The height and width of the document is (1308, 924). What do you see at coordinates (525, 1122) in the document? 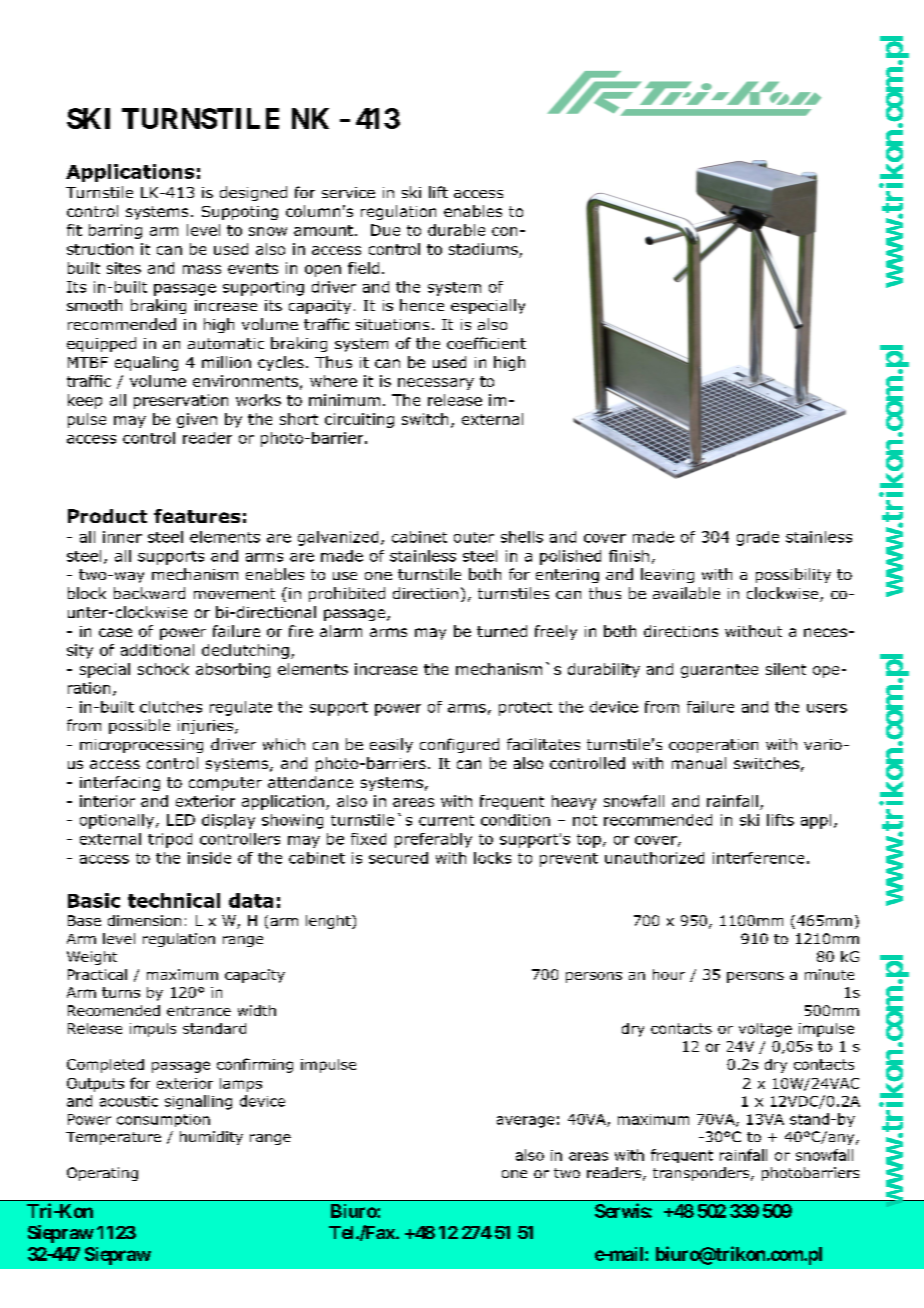
I see `average` at bounding box center [525, 1122].
